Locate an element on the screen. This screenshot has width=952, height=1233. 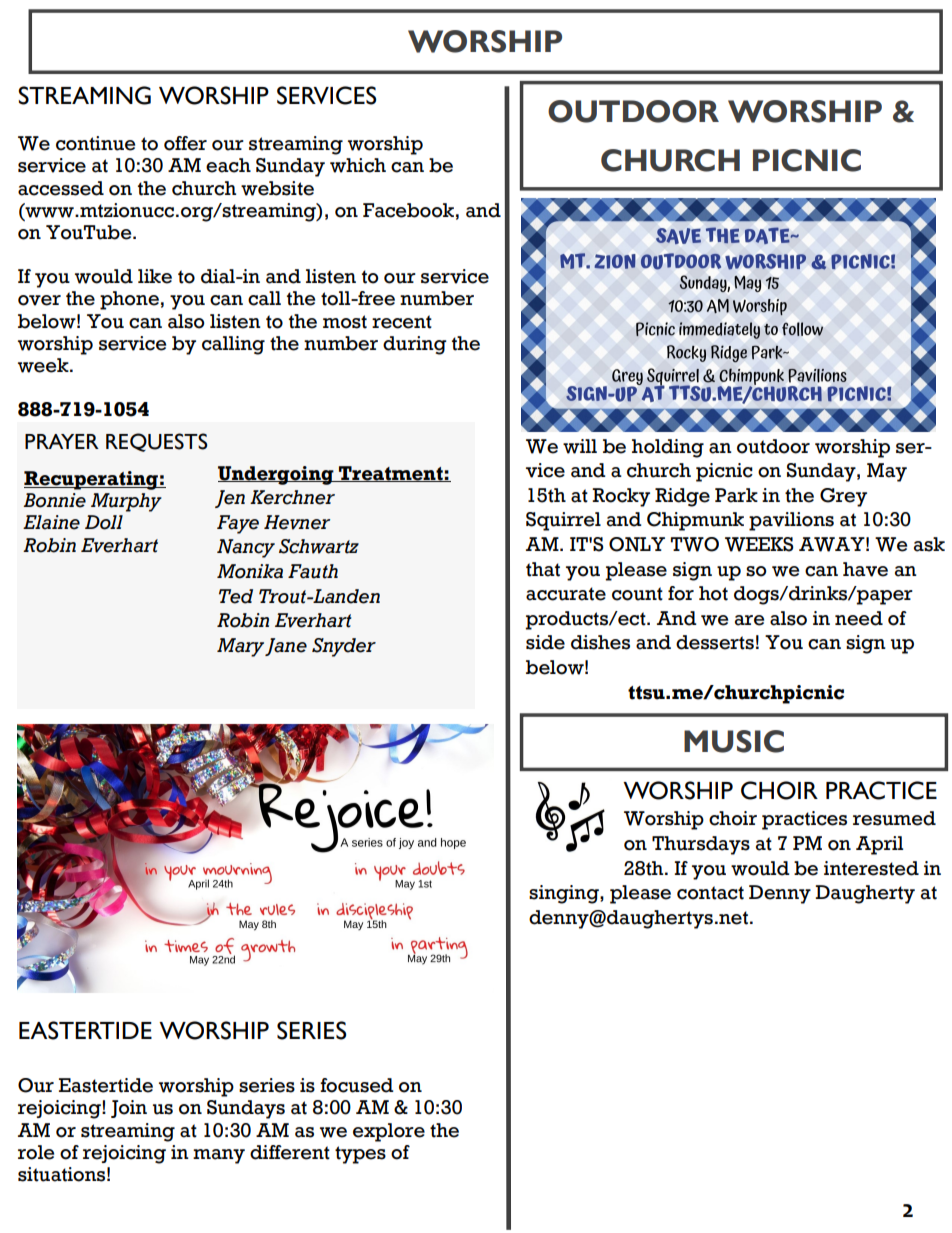
May is located at coordinates (887, 472).
